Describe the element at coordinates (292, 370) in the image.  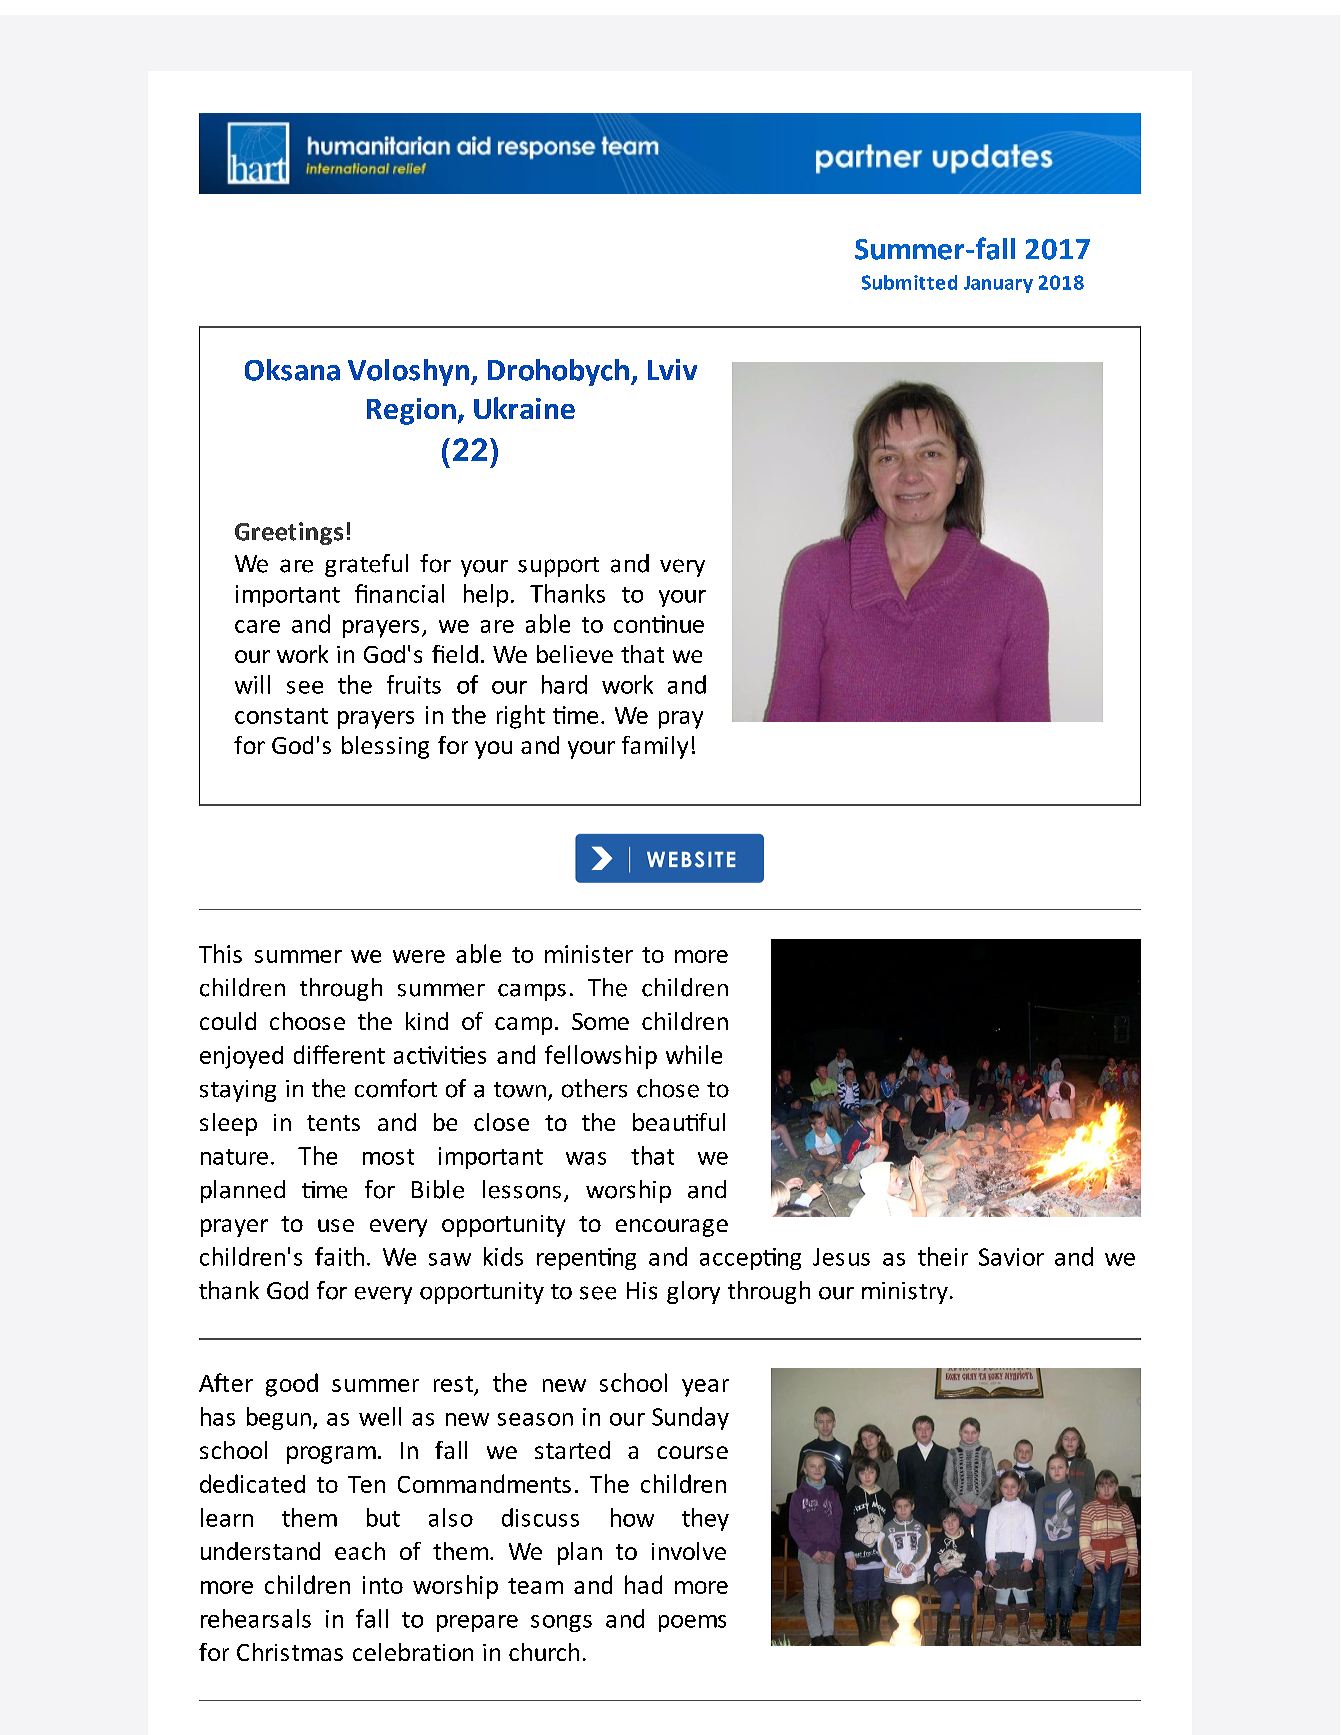
I see `Oksana` at that location.
